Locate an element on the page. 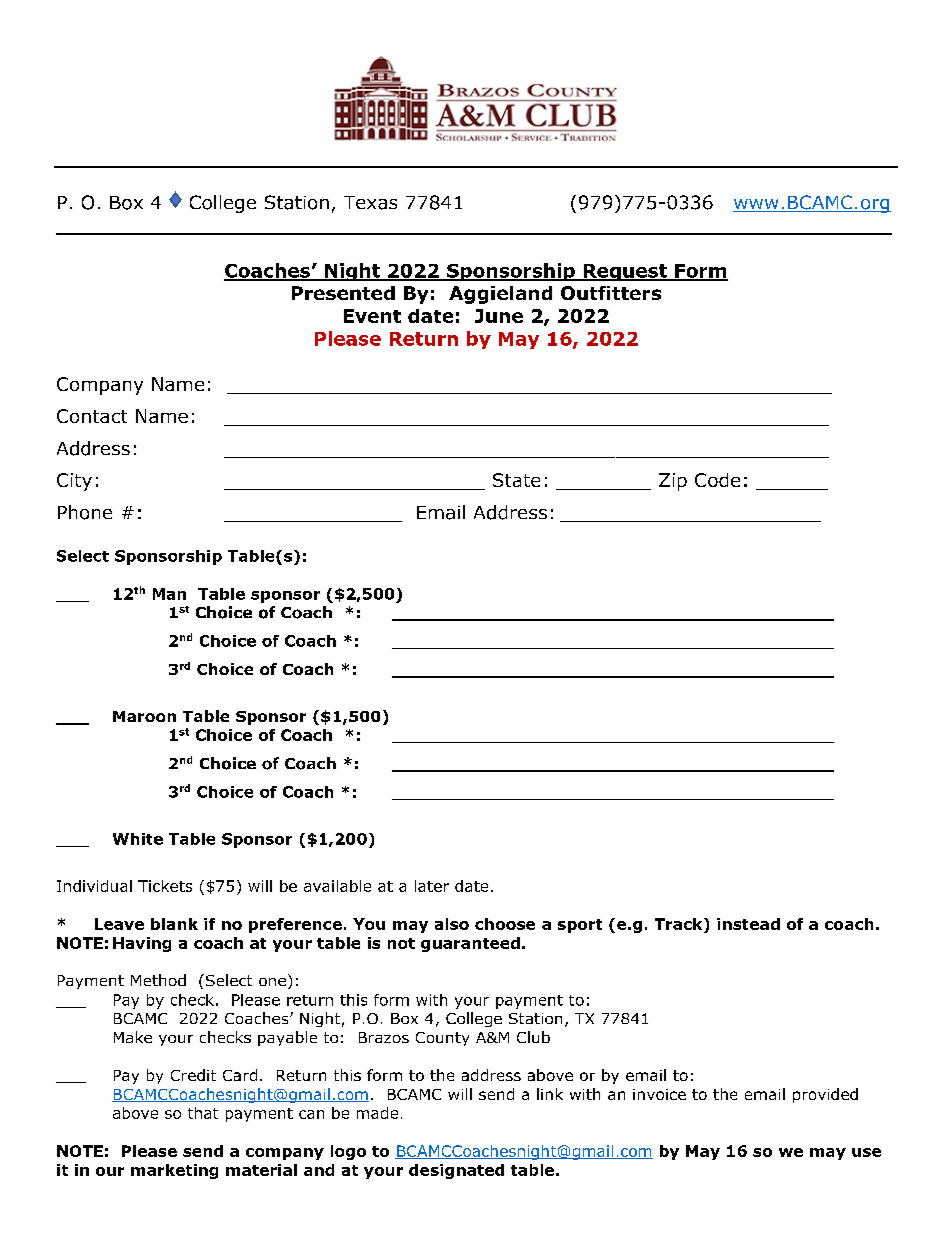  instead is located at coordinates (748, 924).
